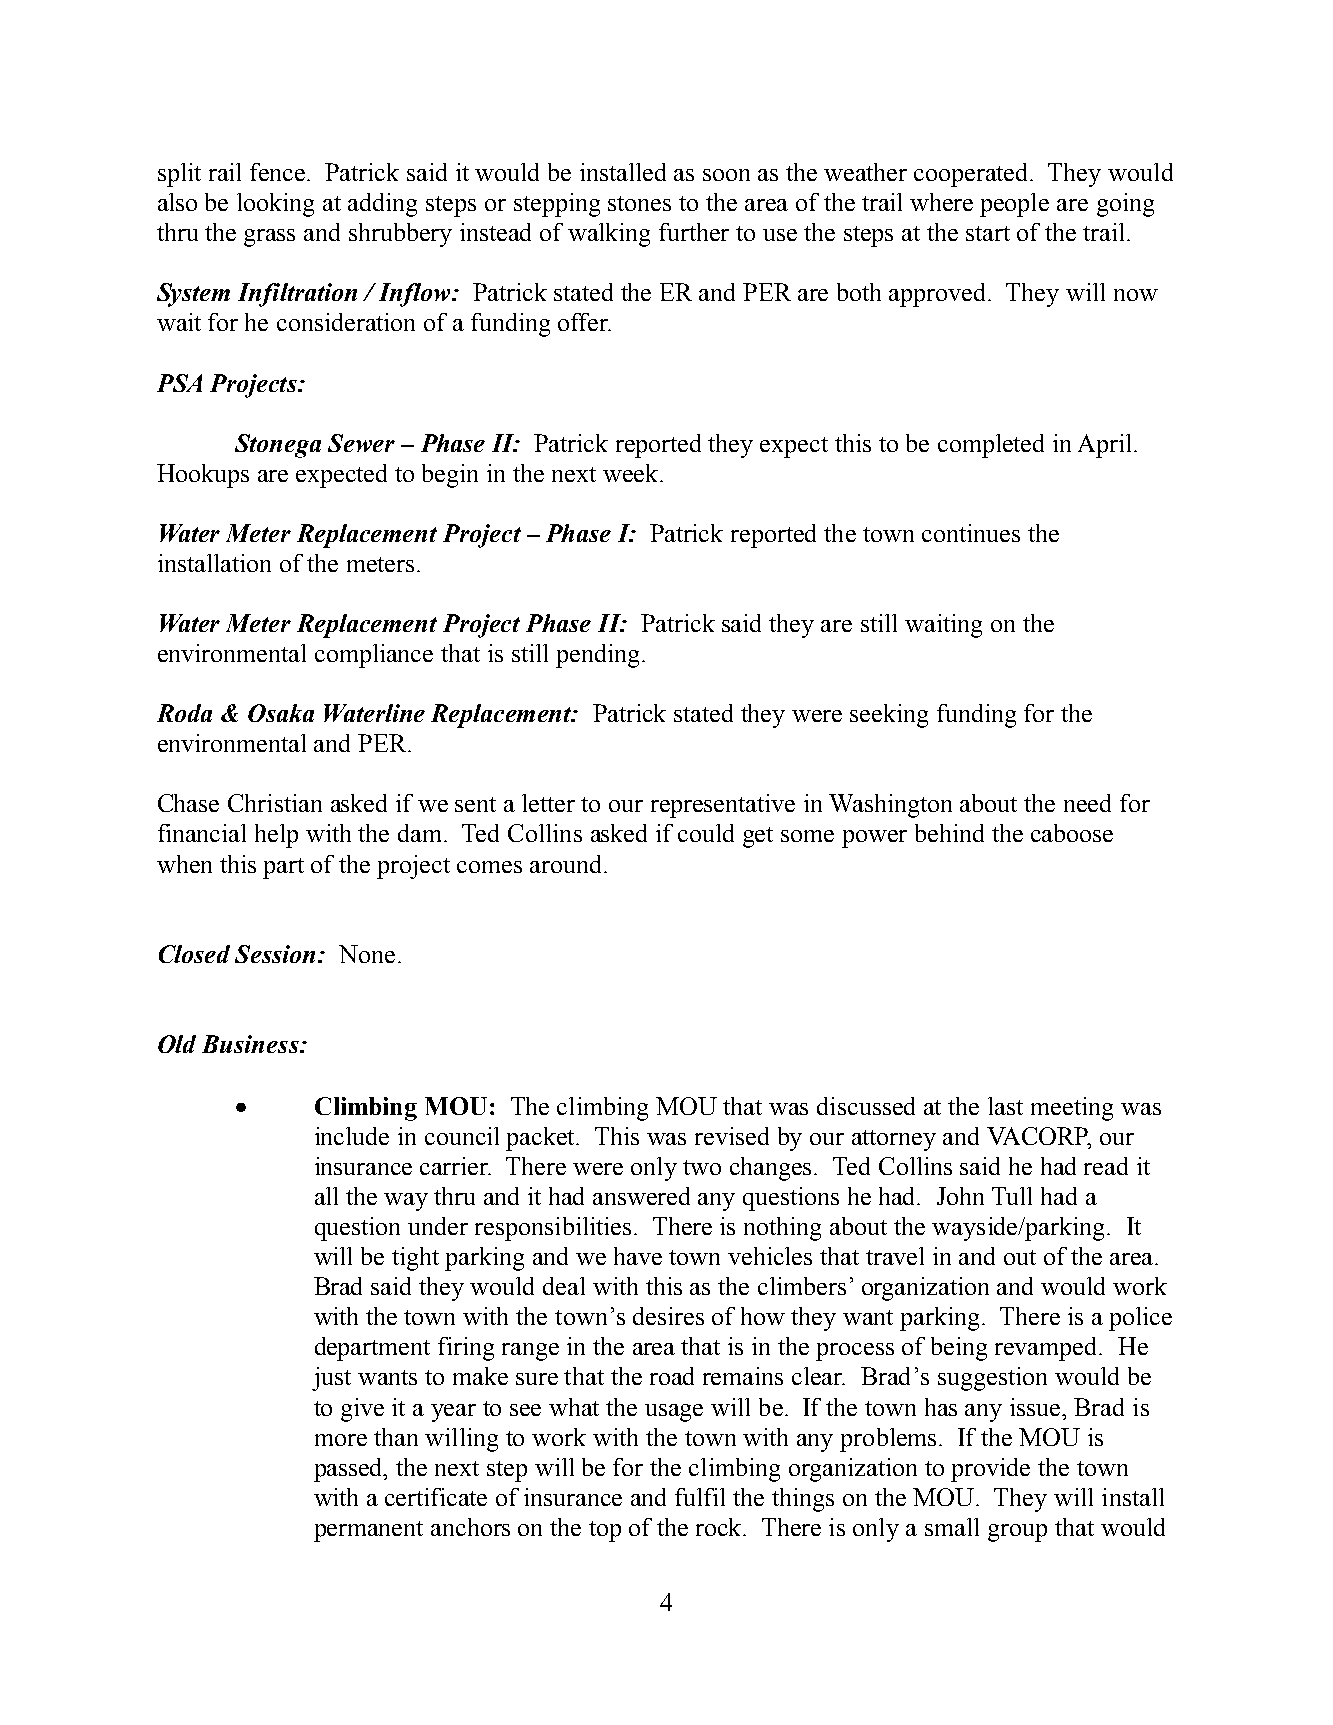 This page has height=1725, width=1333. Describe the element at coordinates (706, 833) in the page. I see `could` at that location.
